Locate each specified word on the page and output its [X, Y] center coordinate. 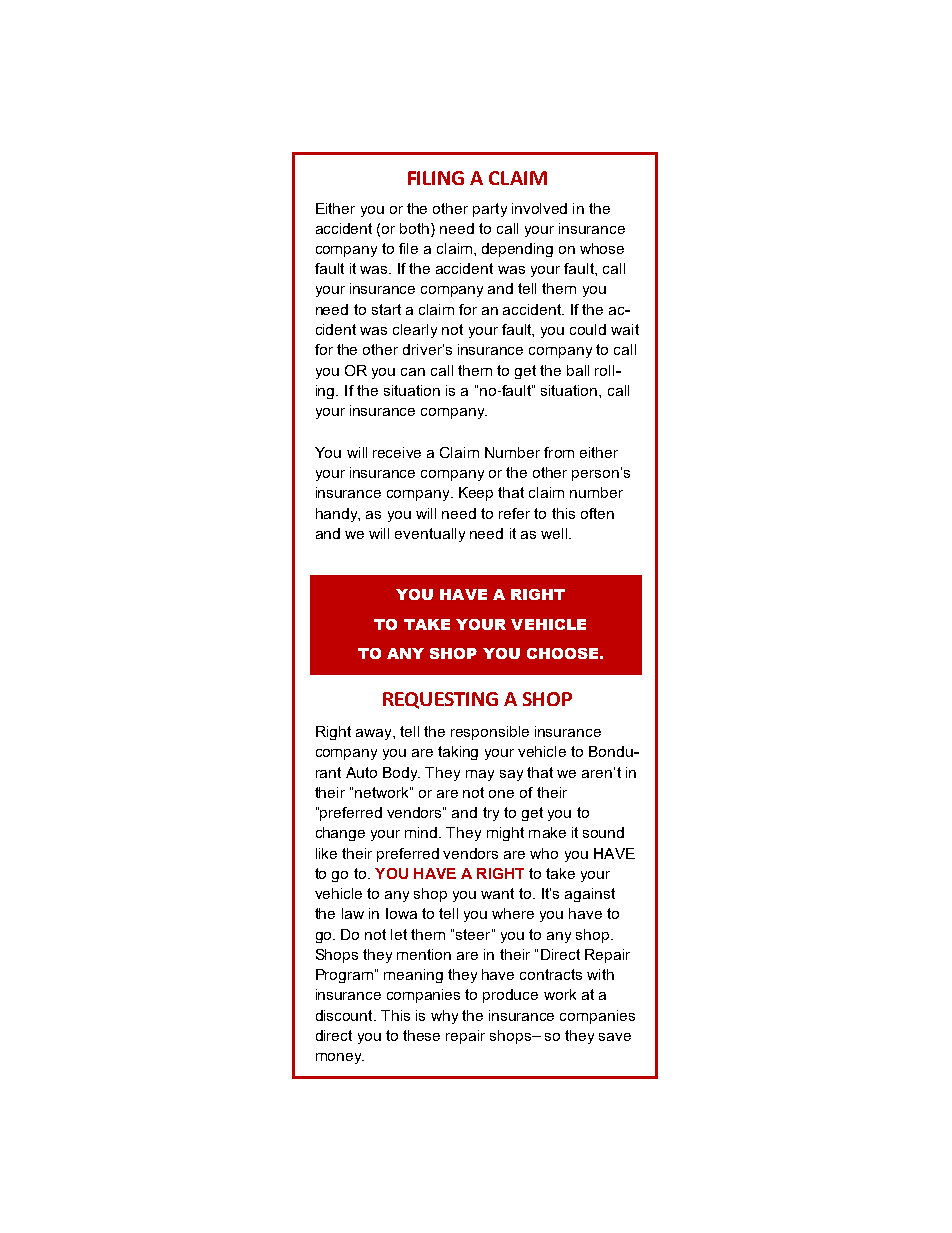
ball [578, 370]
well [555, 533]
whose [602, 248]
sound [603, 832]
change [340, 834]
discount [345, 1015]
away [375, 734]
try [491, 814]
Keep [476, 494]
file [408, 248]
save [615, 1037]
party [490, 210]
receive [397, 452]
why [444, 1017]
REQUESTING [440, 700]
